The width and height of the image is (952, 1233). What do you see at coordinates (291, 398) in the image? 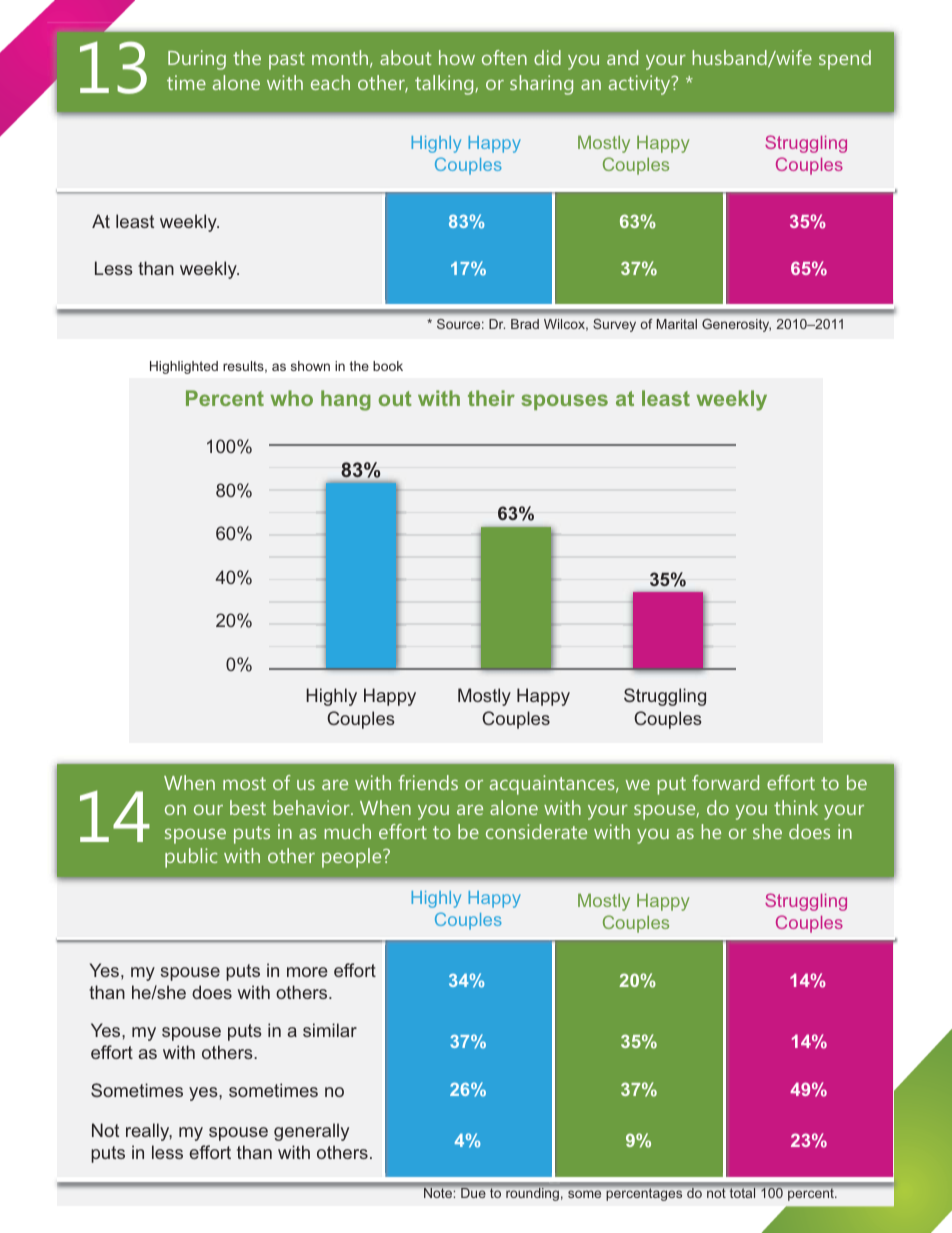
I see `who` at bounding box center [291, 398].
